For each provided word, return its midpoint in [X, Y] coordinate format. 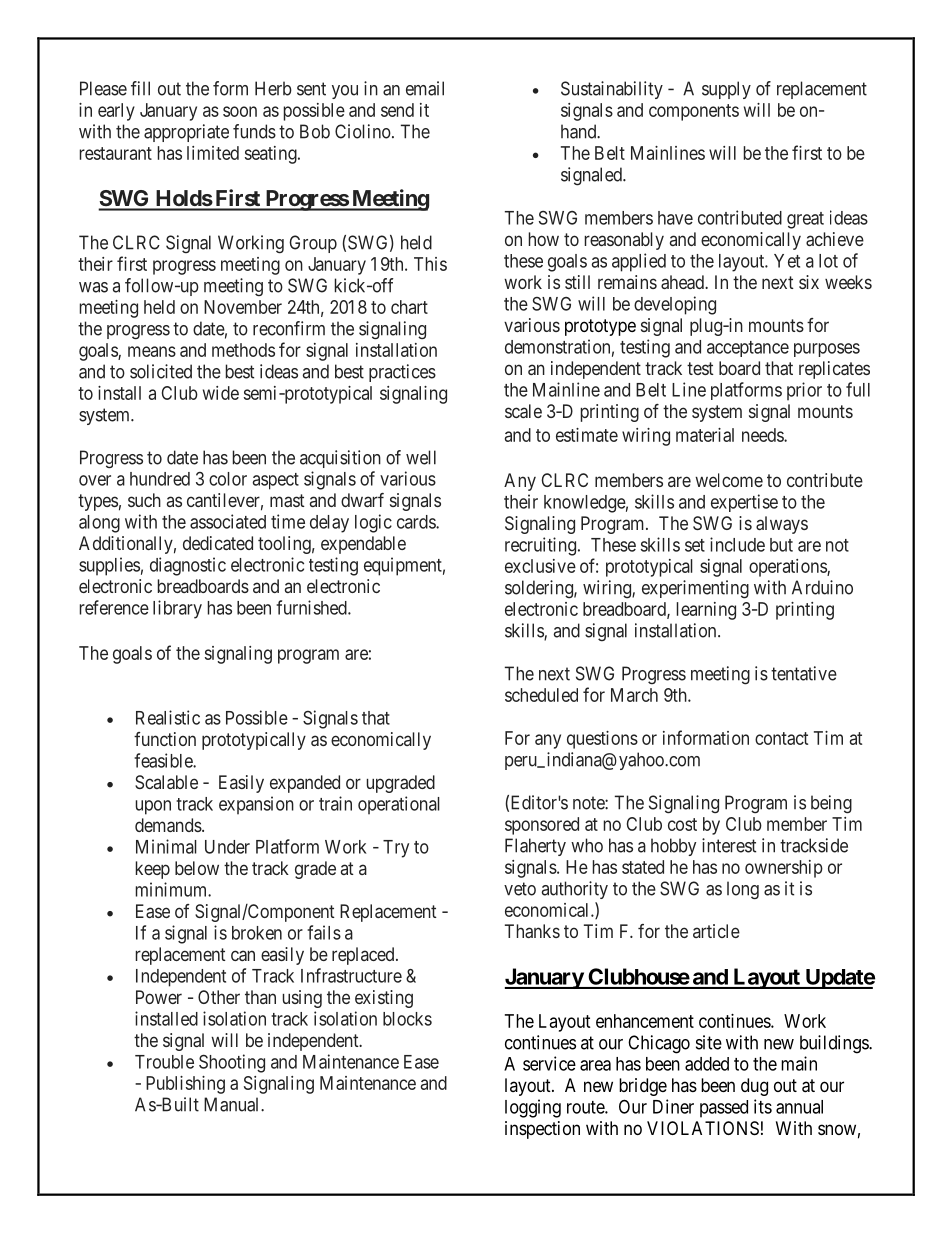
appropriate [186, 133]
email [425, 88]
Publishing [185, 1085]
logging [533, 1108]
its [763, 1106]
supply [726, 90]
